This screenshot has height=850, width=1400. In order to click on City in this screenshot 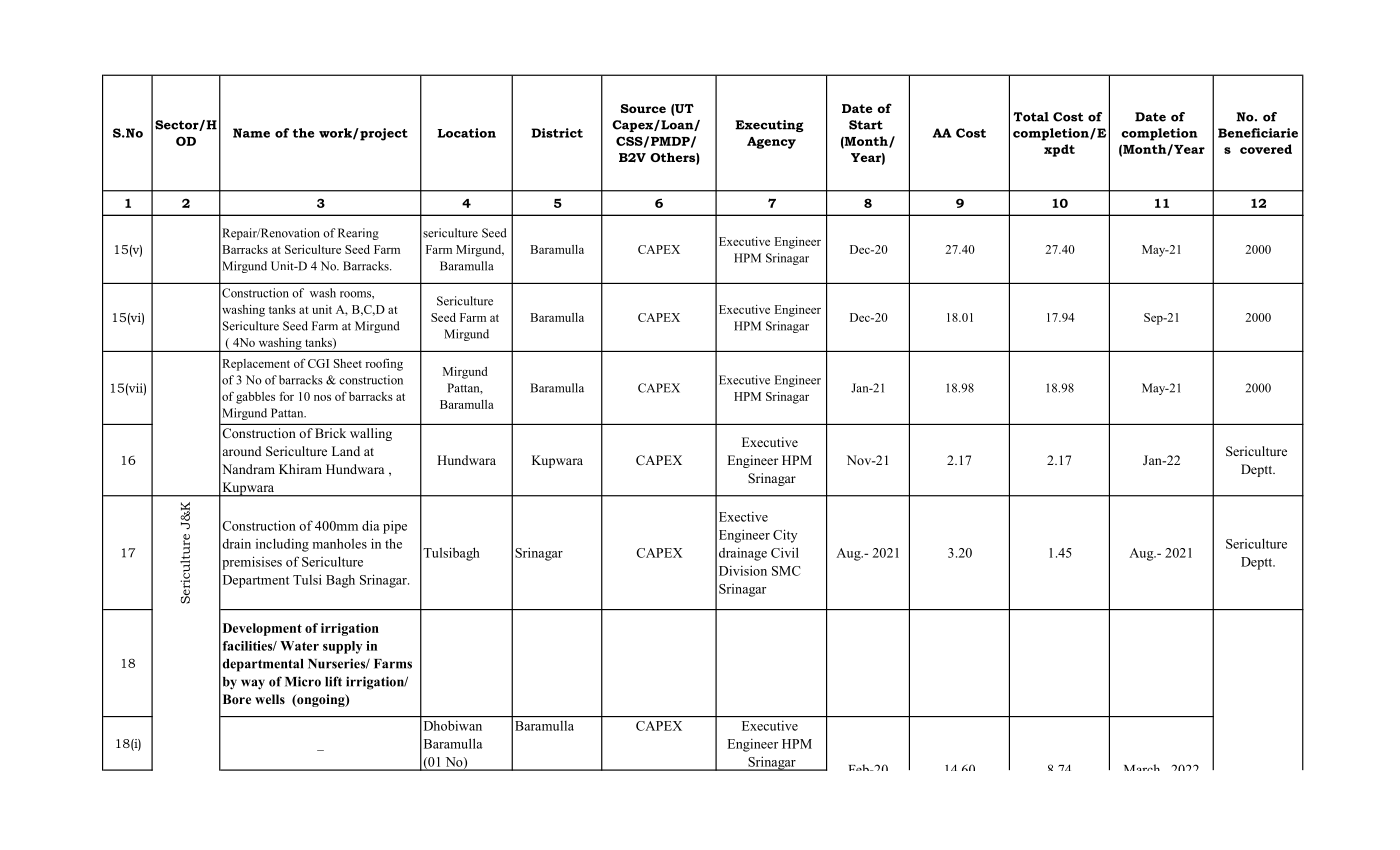, I will do `click(785, 536)`.
